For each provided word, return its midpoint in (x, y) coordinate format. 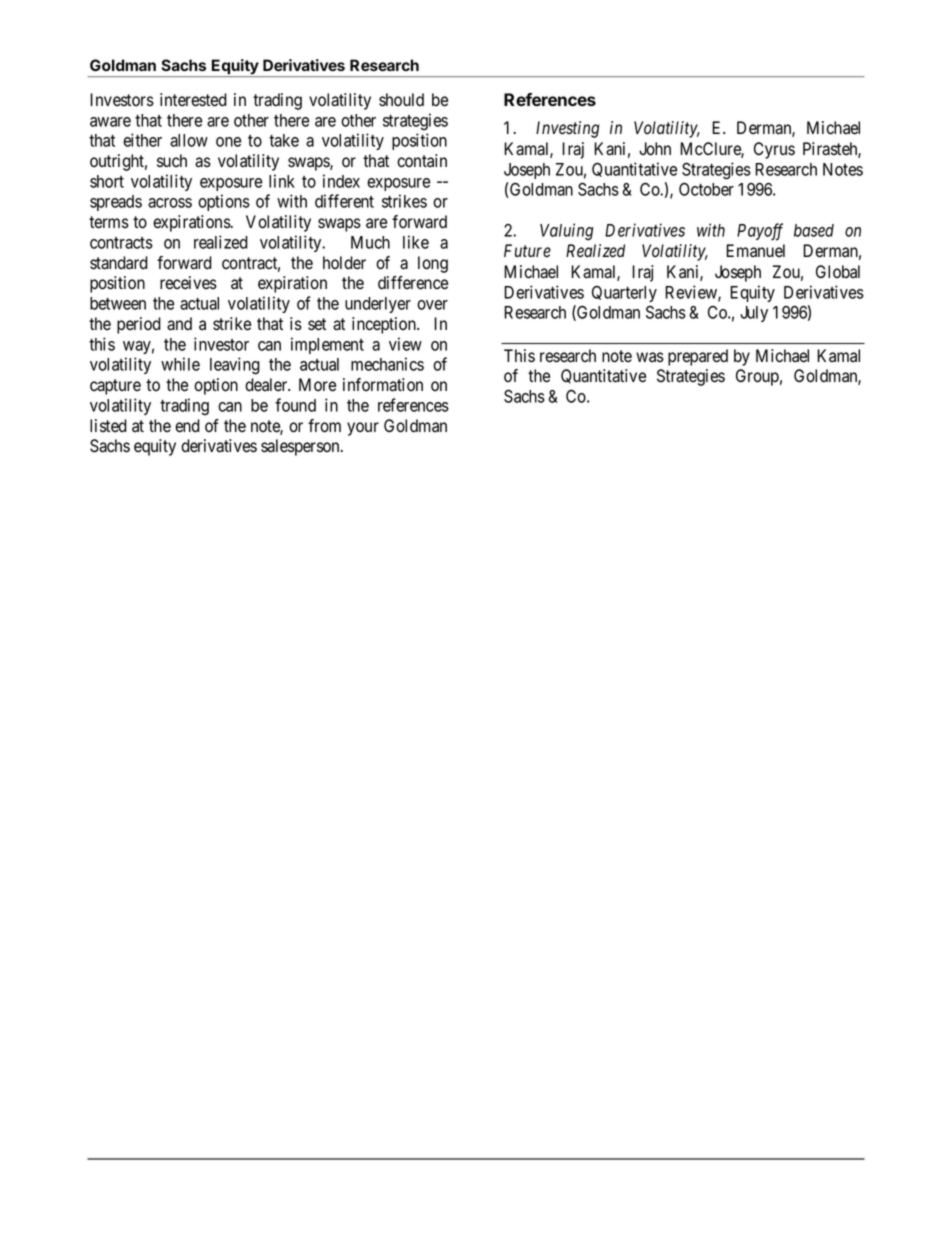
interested (193, 100)
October (706, 189)
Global (838, 272)
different (344, 201)
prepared (698, 357)
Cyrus (774, 150)
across (170, 203)
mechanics (387, 364)
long (433, 264)
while (180, 364)
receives (188, 283)
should (401, 100)
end (187, 426)
